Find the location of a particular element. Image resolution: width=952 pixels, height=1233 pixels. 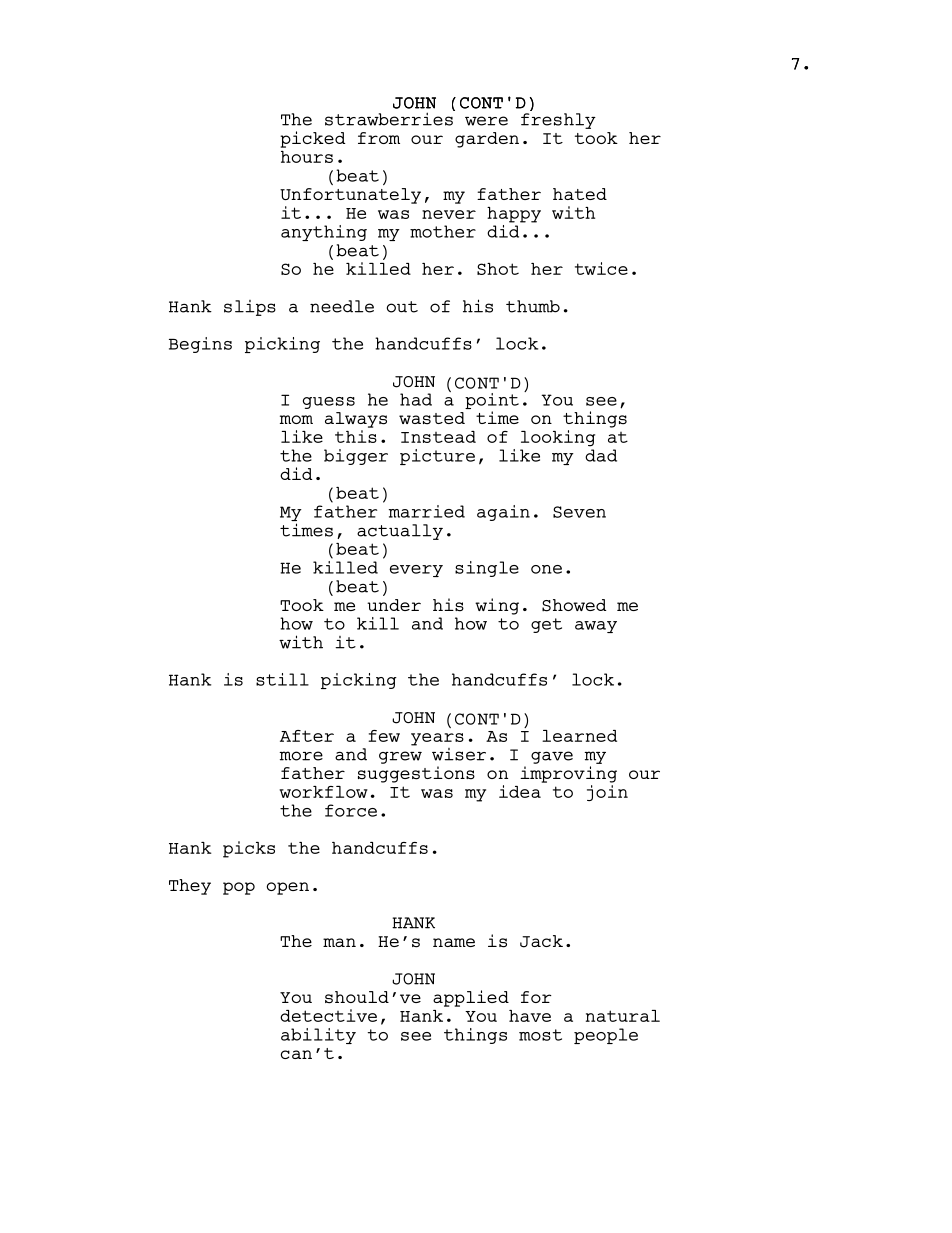

applied is located at coordinates (471, 998).
